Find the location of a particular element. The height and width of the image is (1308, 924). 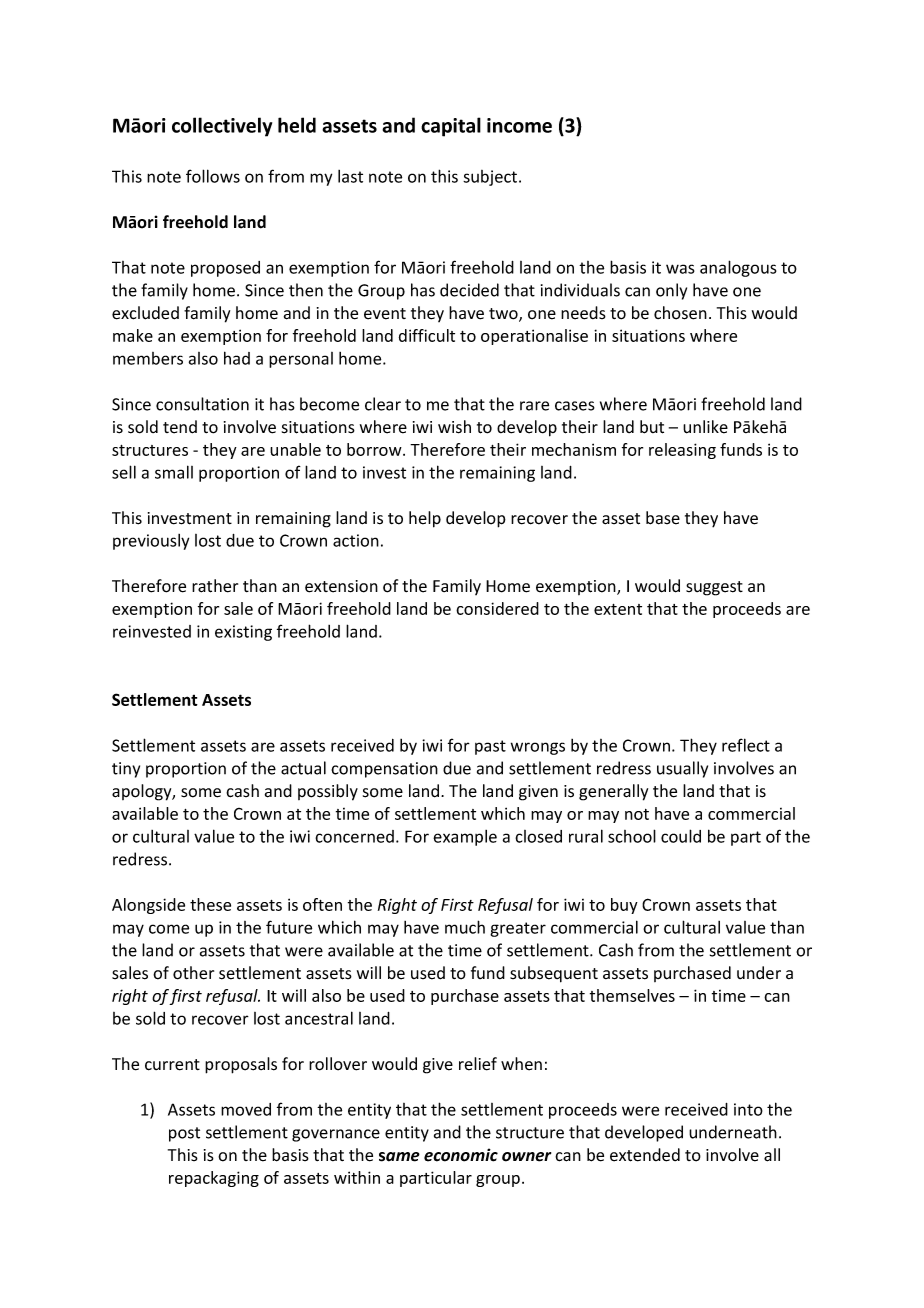

follows is located at coordinates (213, 176).
